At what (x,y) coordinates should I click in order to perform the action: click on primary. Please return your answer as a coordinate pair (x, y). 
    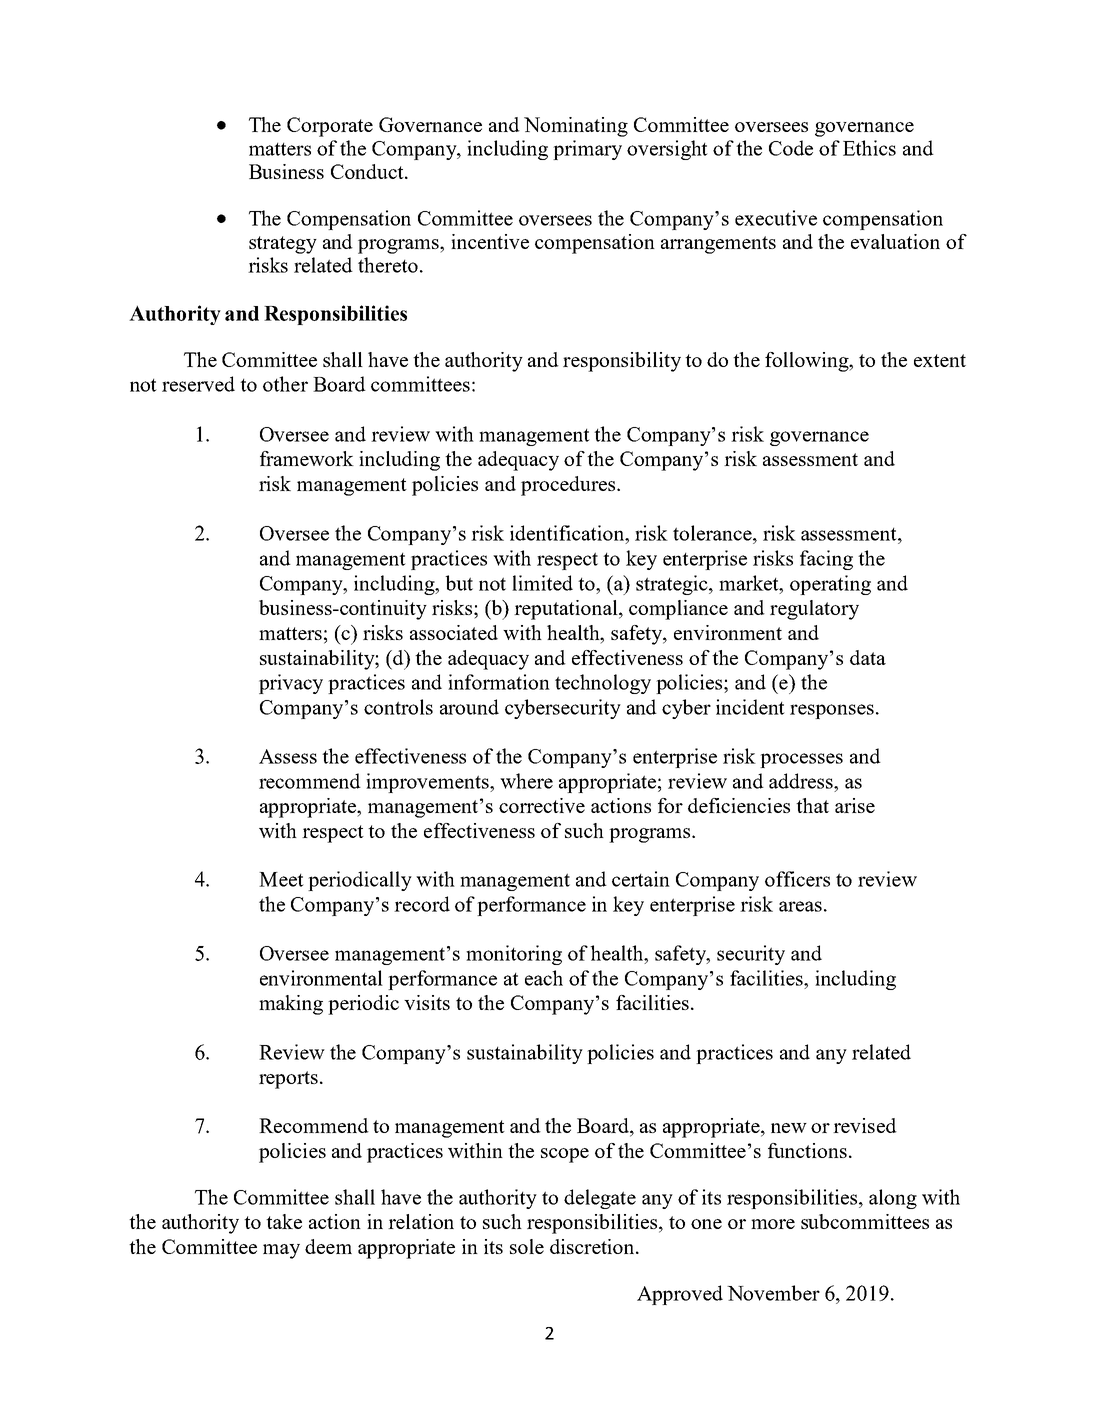
    Looking at the image, I should click on (587, 150).
